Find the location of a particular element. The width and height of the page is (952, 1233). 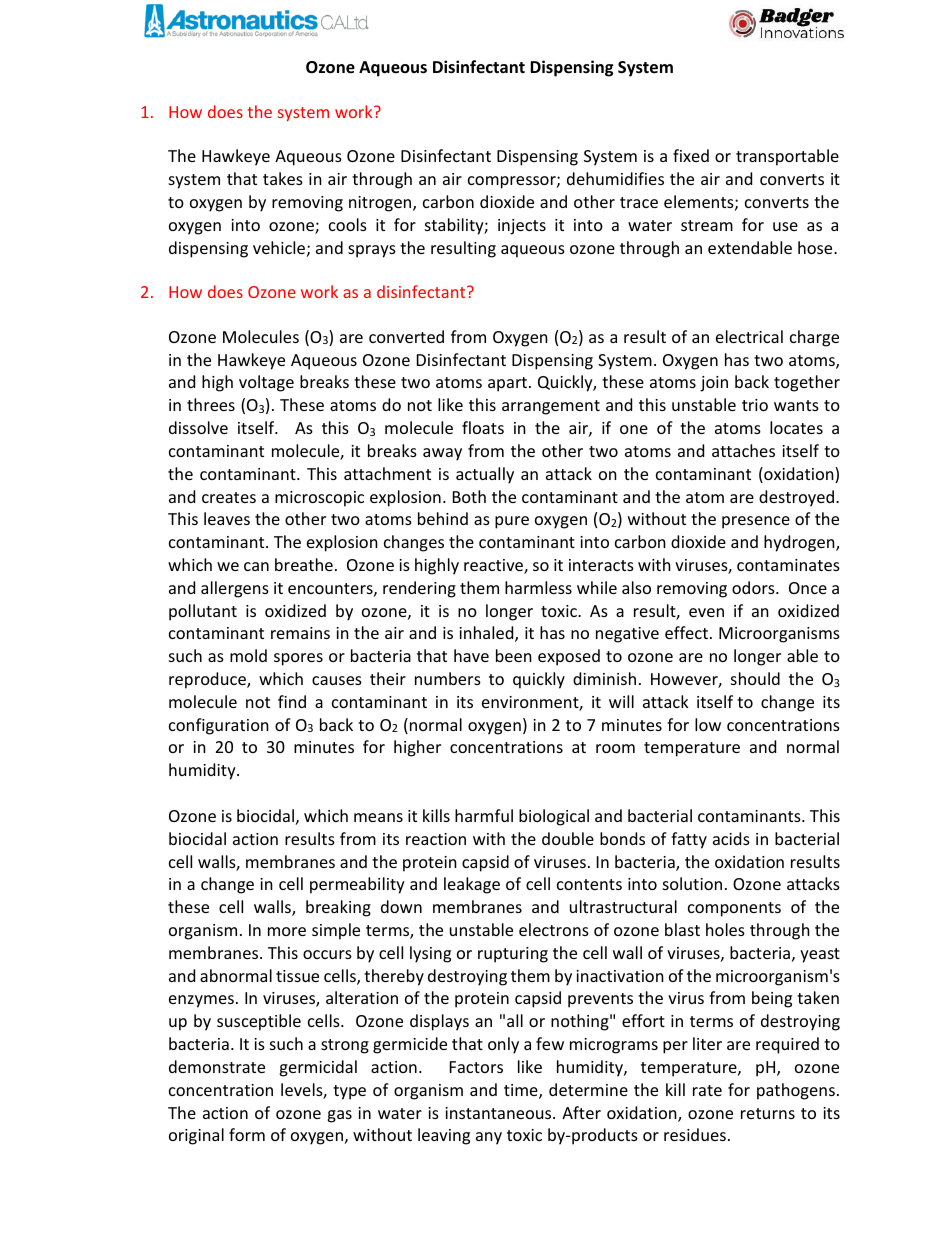

stream is located at coordinates (707, 225).
